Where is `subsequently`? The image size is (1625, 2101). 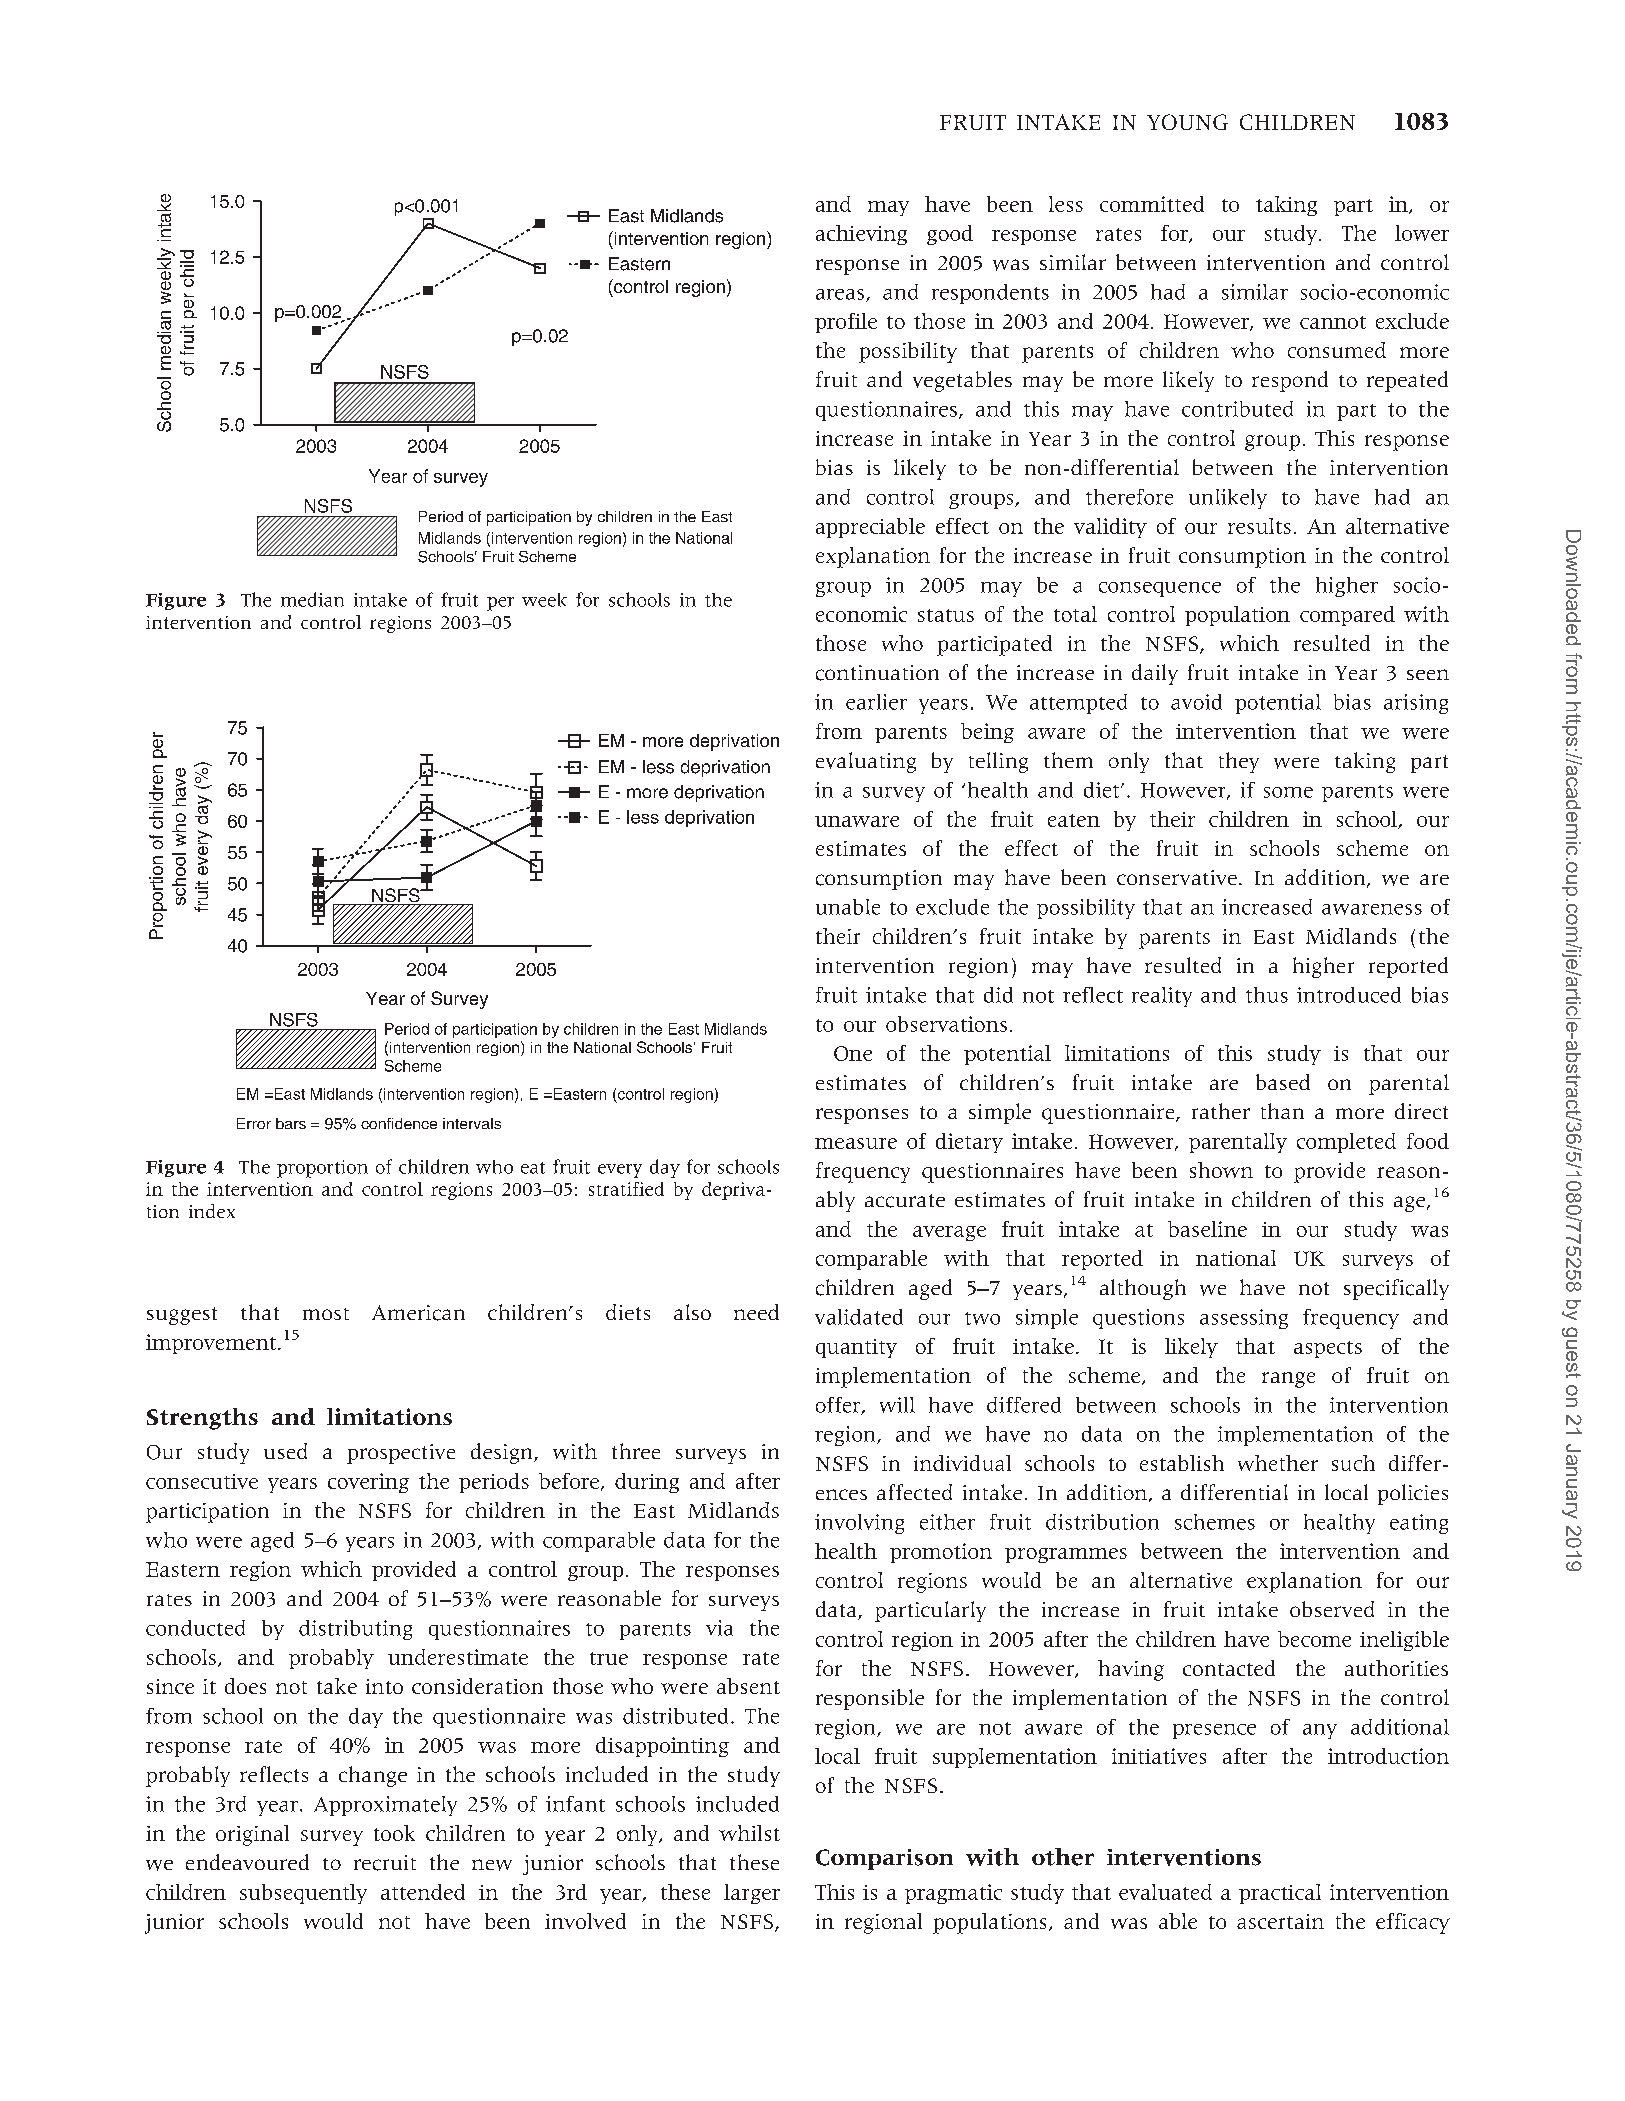
subsequently is located at coordinates (303, 1894).
